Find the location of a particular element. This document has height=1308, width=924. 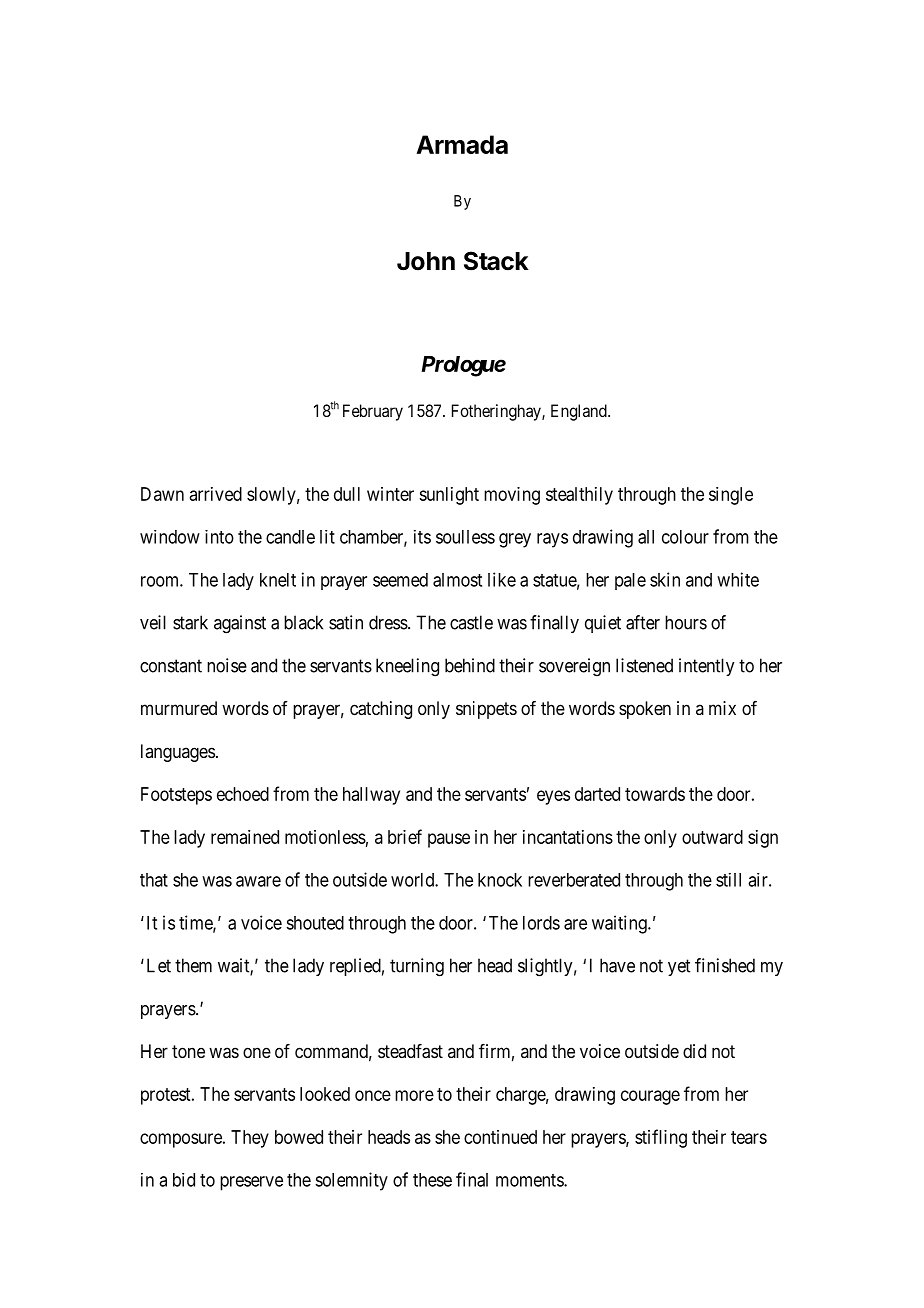

Armada is located at coordinates (462, 144).
